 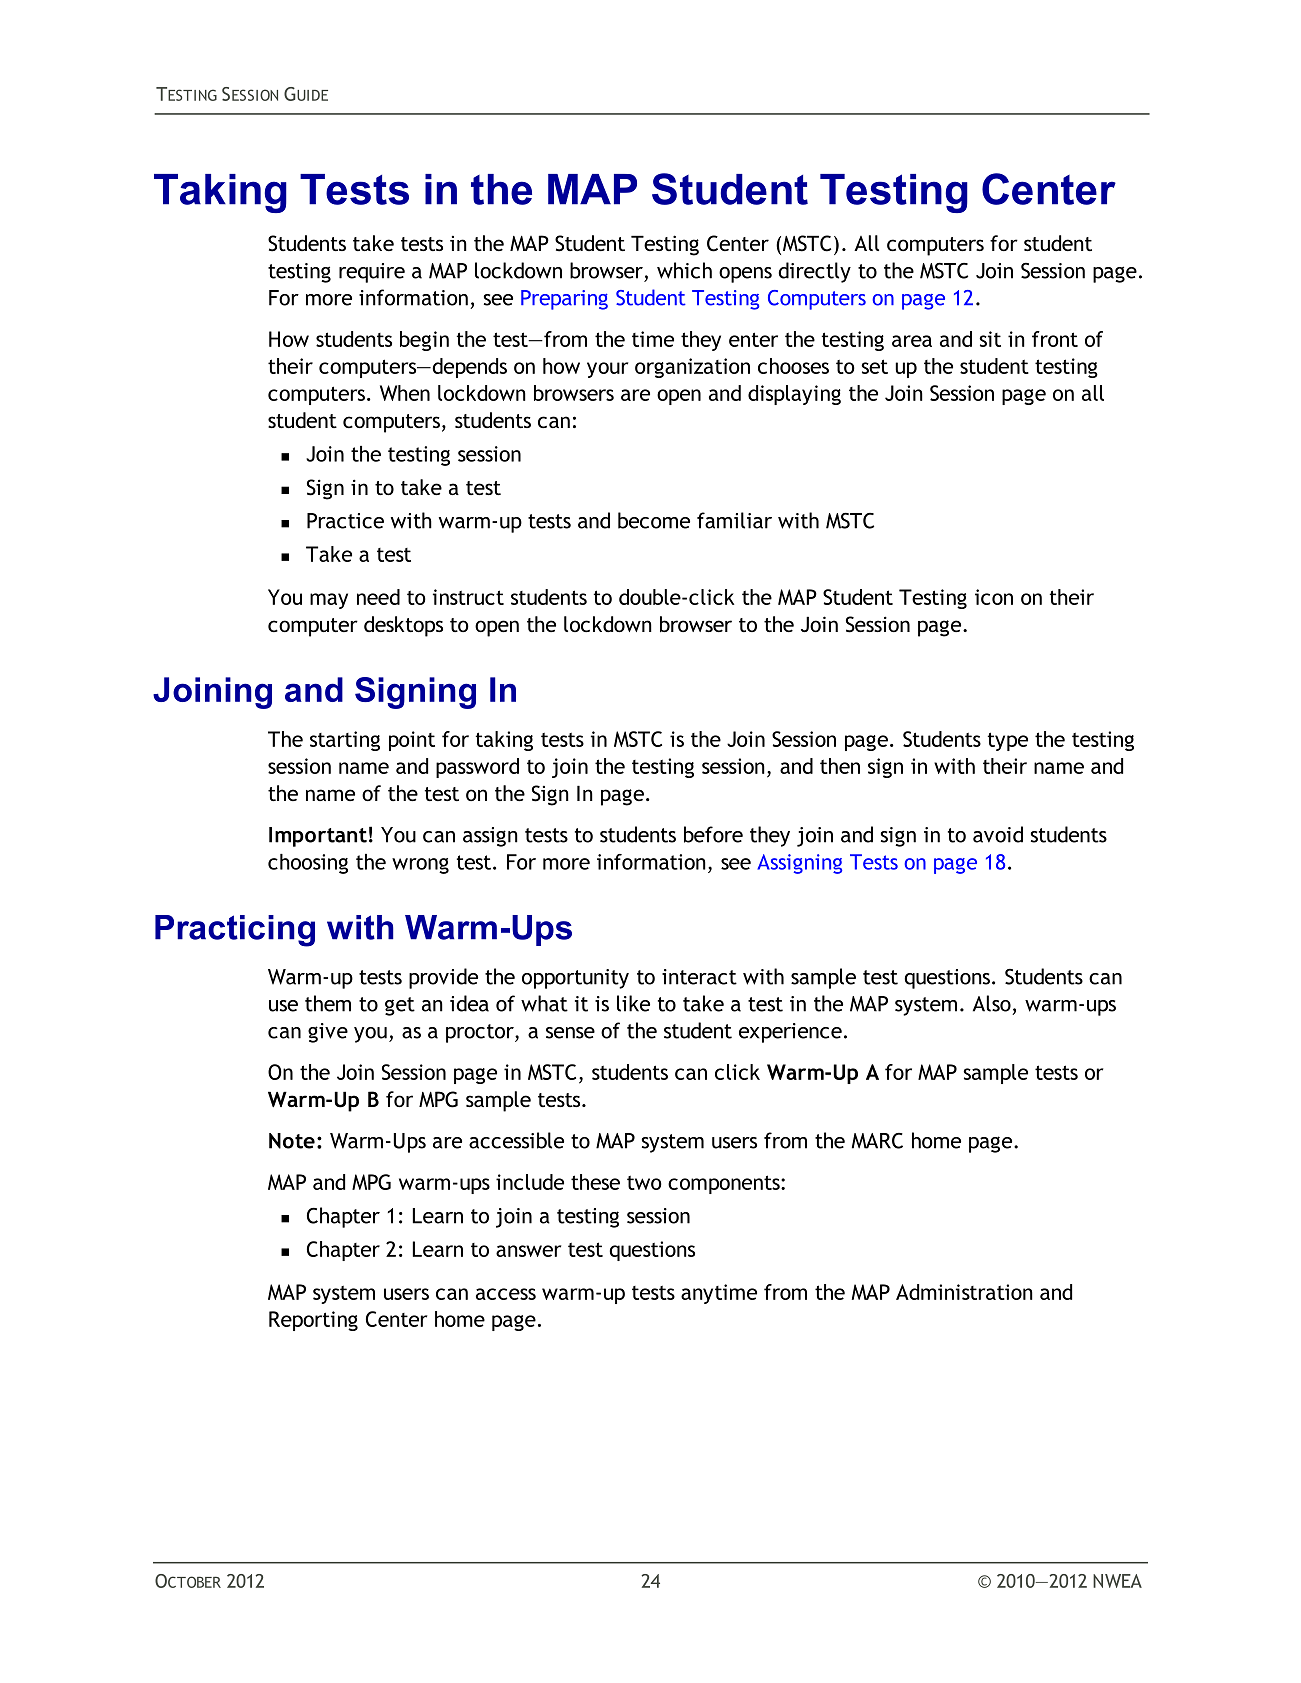 I want to click on Reporting, so click(x=313, y=1321).
